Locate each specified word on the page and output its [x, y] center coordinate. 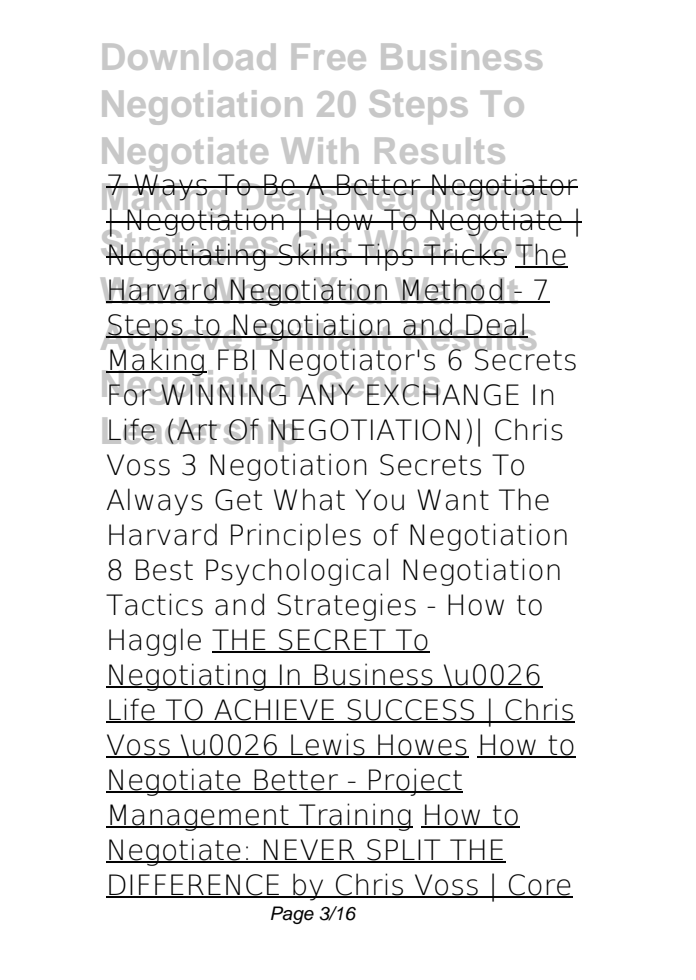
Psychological [297, 572]
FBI [237, 359]
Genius [377, 384]
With [319, 150]
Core [540, 886]
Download [189, 57]
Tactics [154, 604]
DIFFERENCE [194, 886]
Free [329, 57]
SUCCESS [411, 711]
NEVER [309, 851]
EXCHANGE [443, 393]
